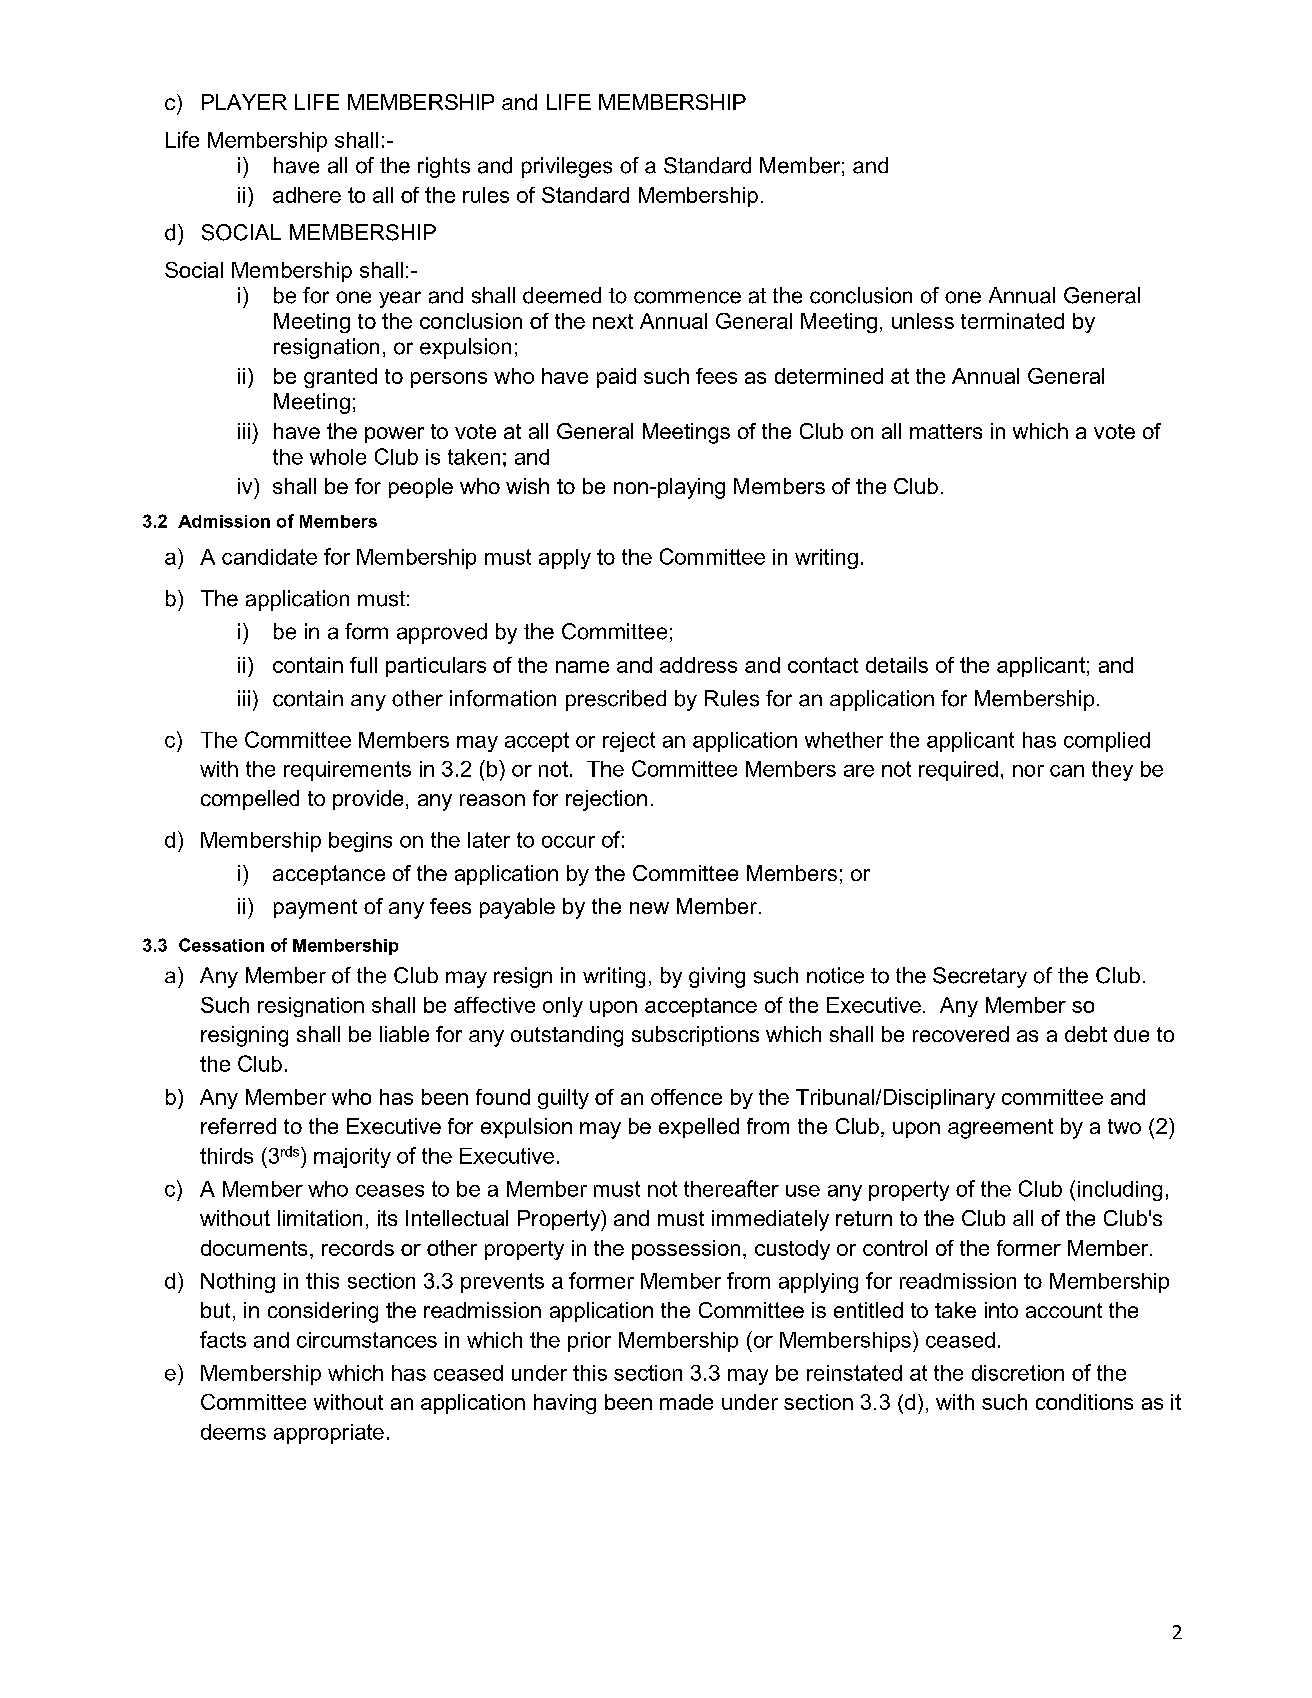 Image resolution: width=1312 pixels, height=1698 pixels. What do you see at coordinates (404, 1034) in the image?
I see `liable` at bounding box center [404, 1034].
